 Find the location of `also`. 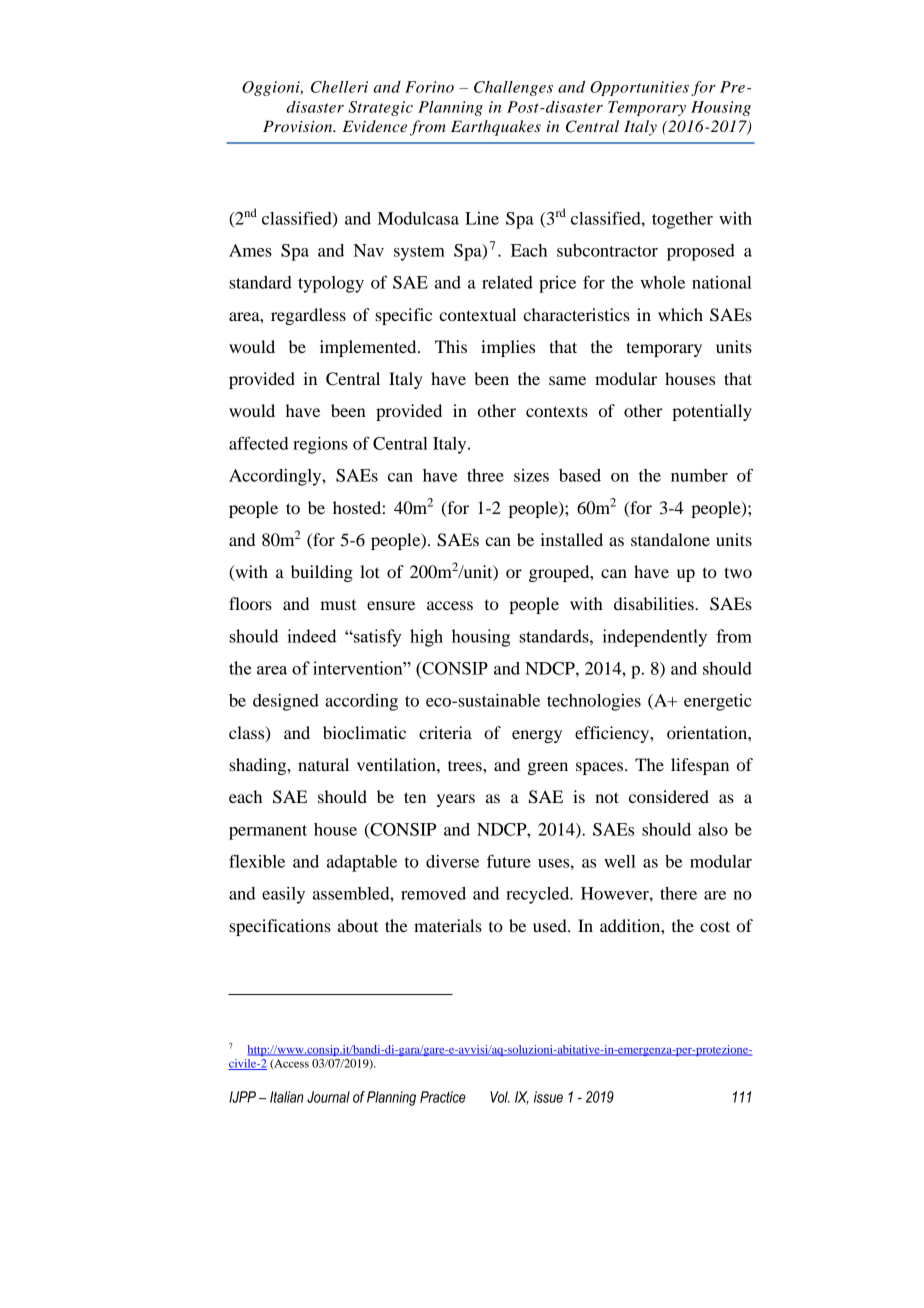

also is located at coordinates (713, 829).
